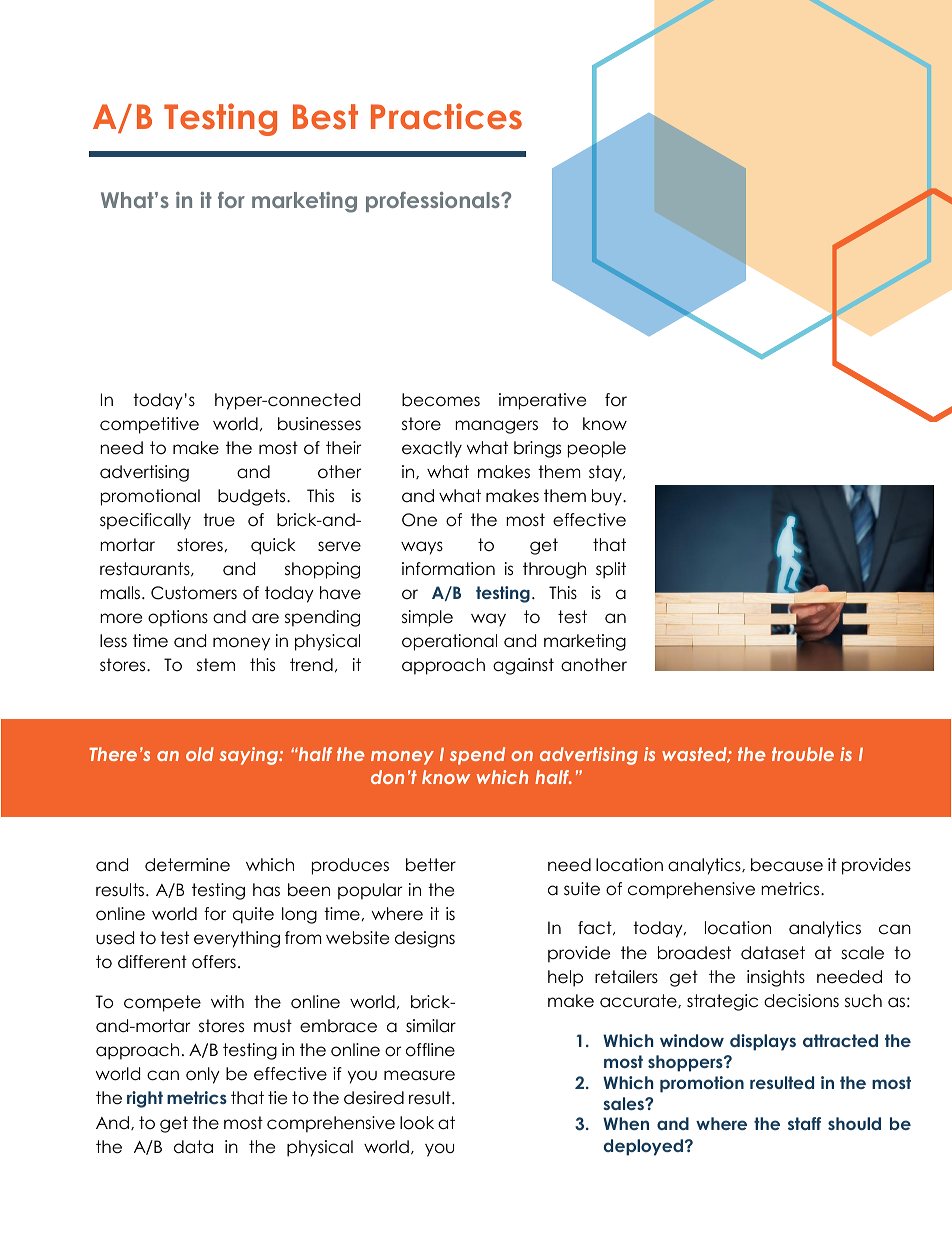  I want to click on because, so click(787, 865).
